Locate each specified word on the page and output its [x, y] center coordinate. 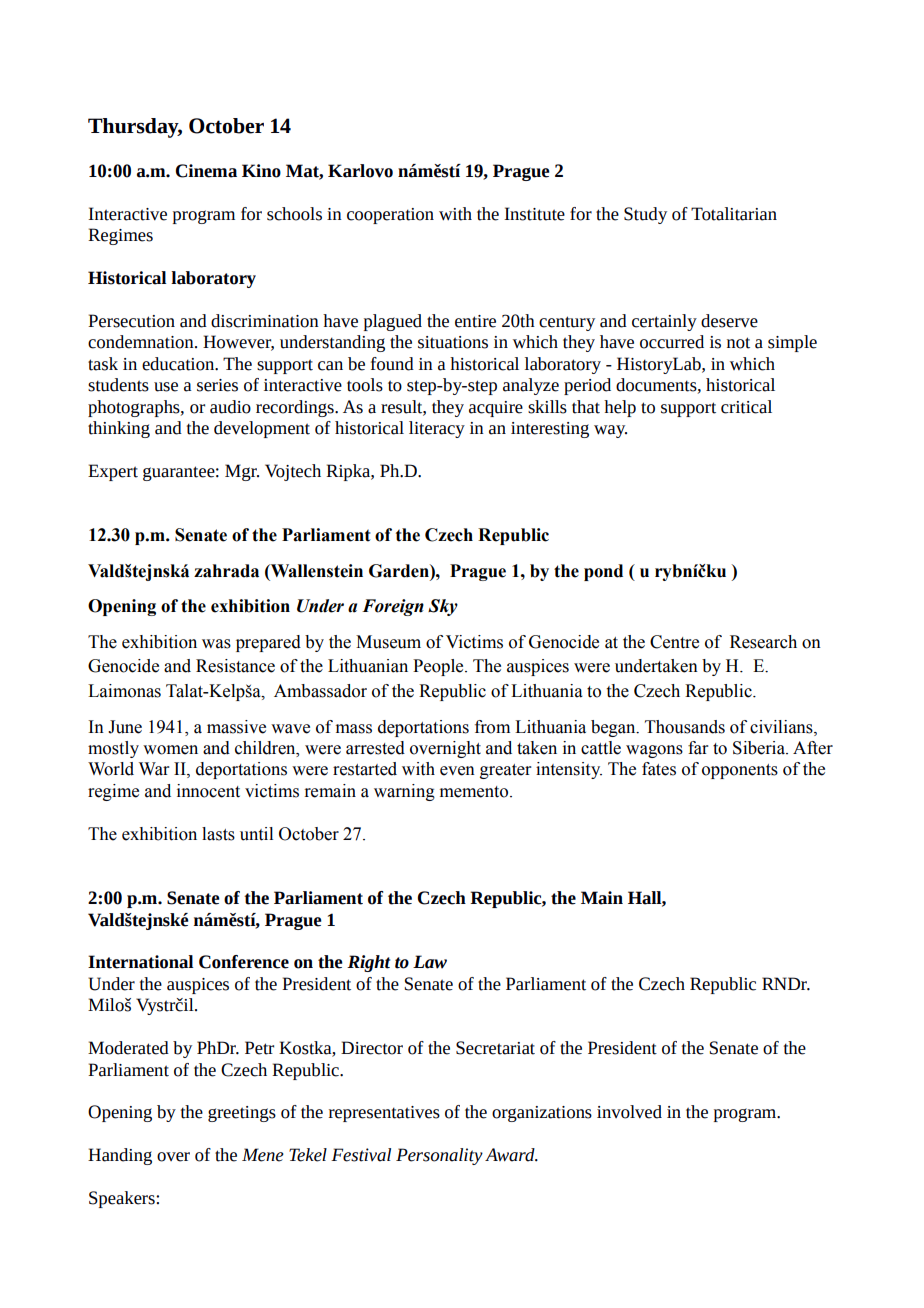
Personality [439, 1156]
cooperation [390, 216]
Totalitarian [734, 214]
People [439, 667]
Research [763, 642]
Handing [120, 1156]
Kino [261, 171]
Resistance [235, 666]
